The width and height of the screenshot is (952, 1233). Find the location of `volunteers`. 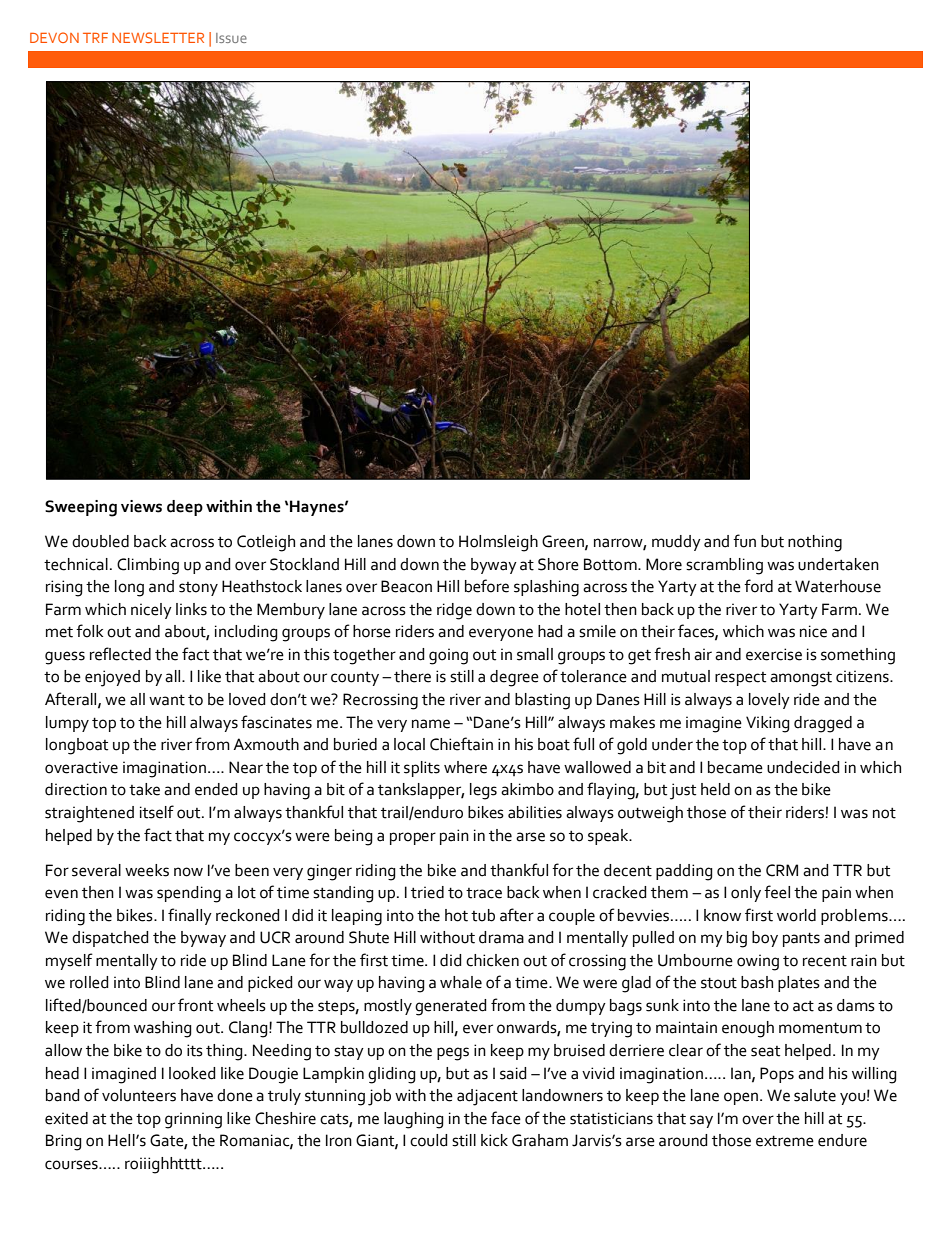

volunteers is located at coordinates (139, 1095).
